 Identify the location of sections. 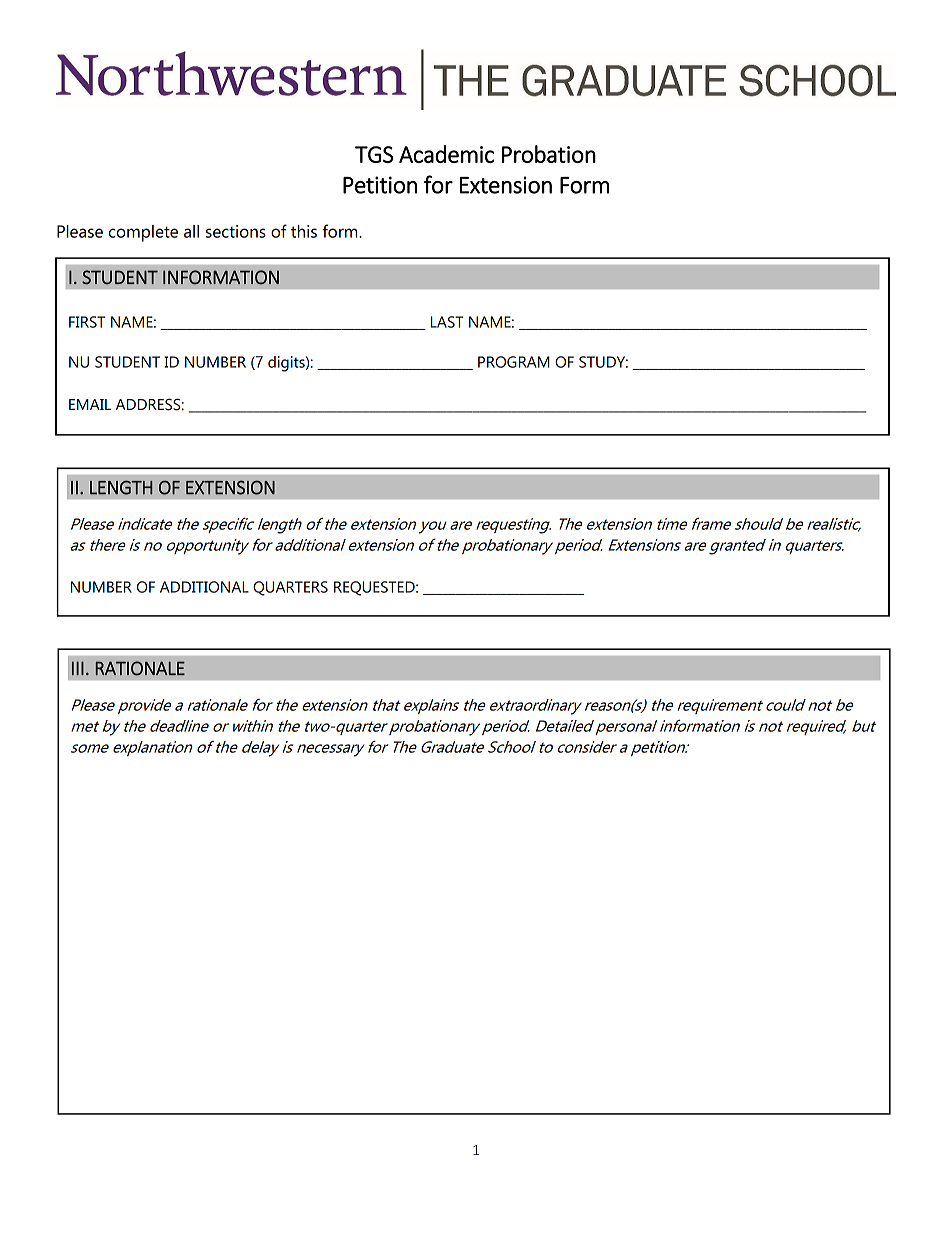
(236, 231).
